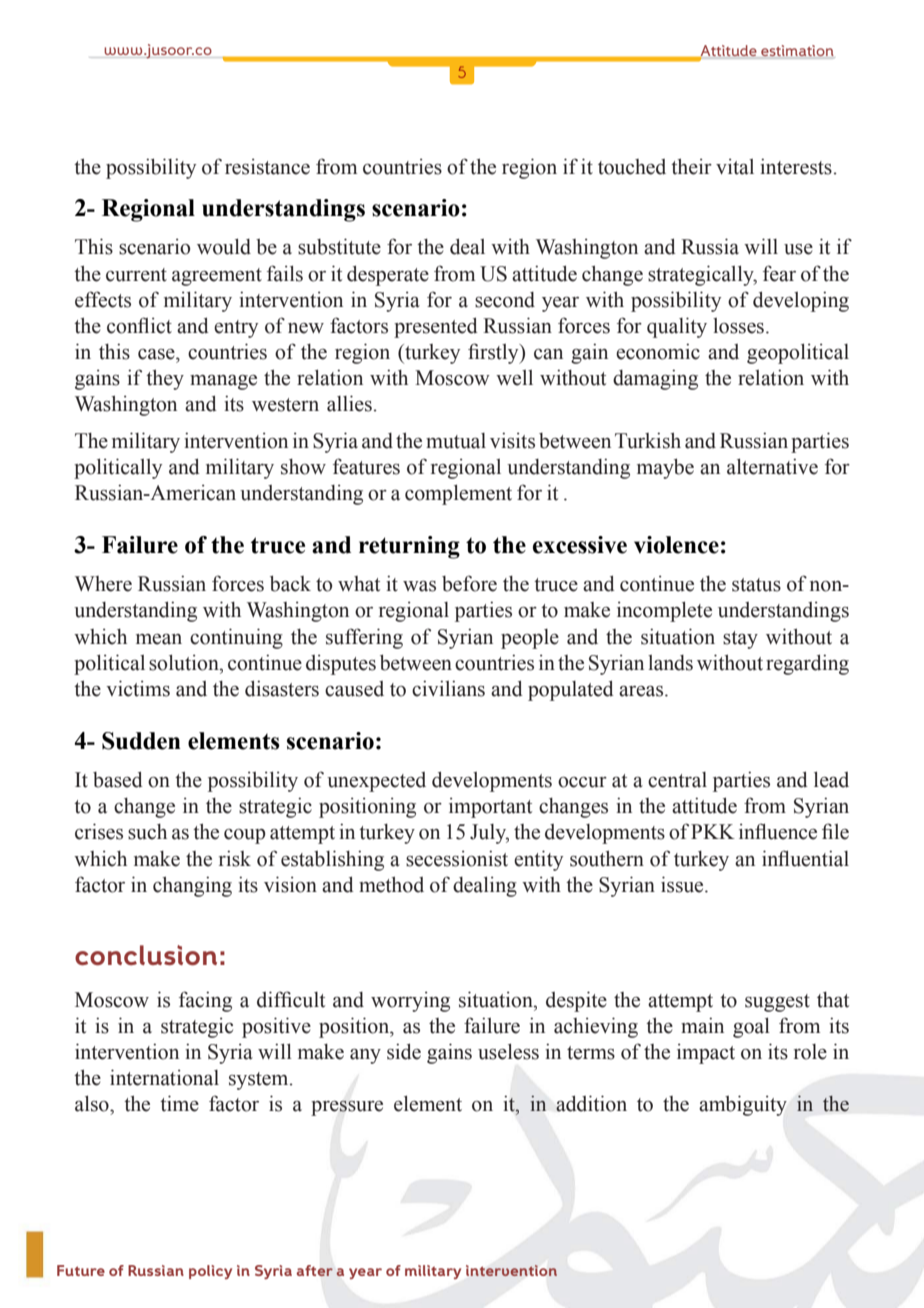 The image size is (924, 1308). What do you see at coordinates (165, 379) in the document?
I see `they` at bounding box center [165, 379].
